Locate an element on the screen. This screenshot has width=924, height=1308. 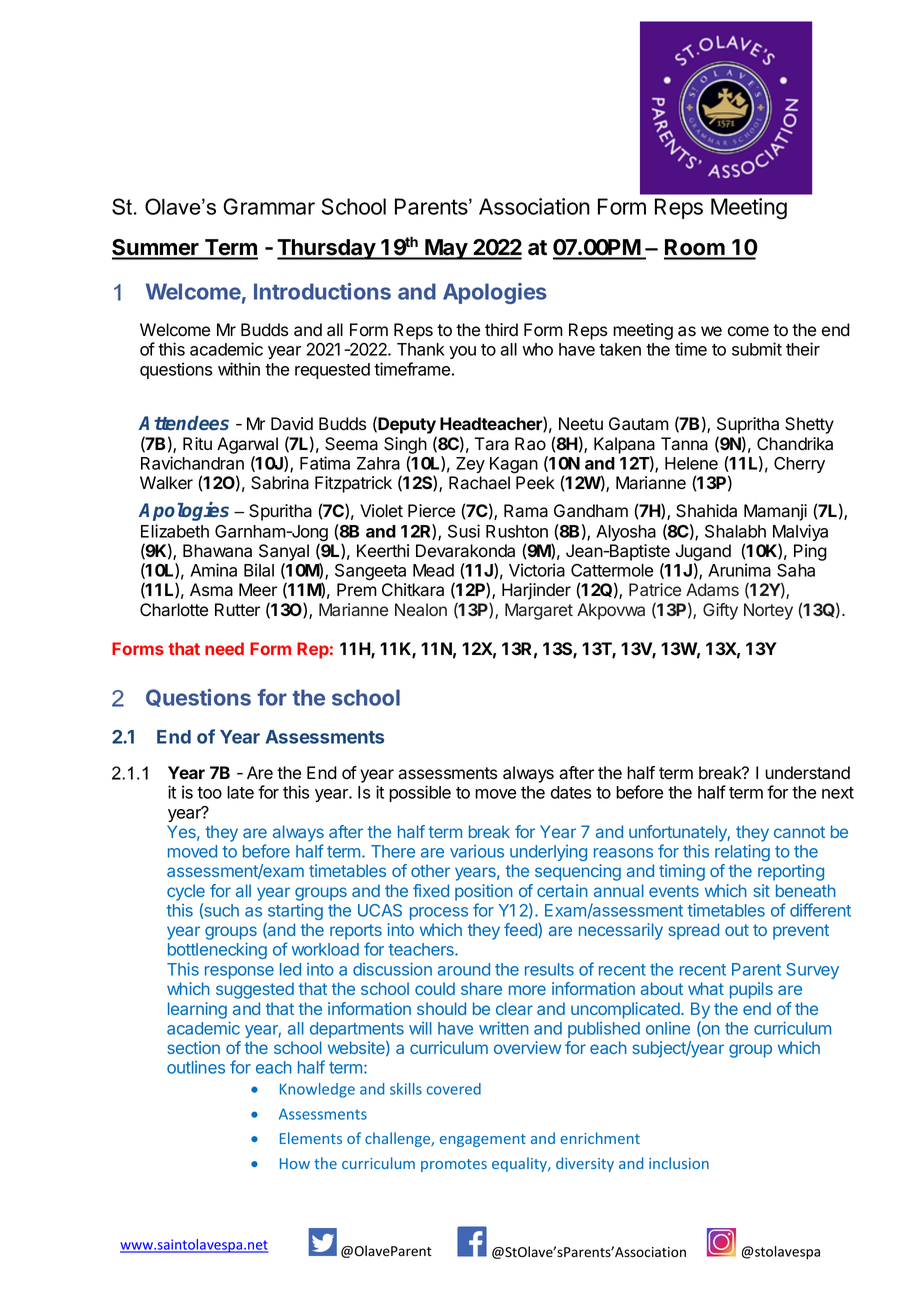
need is located at coordinates (224, 648).
